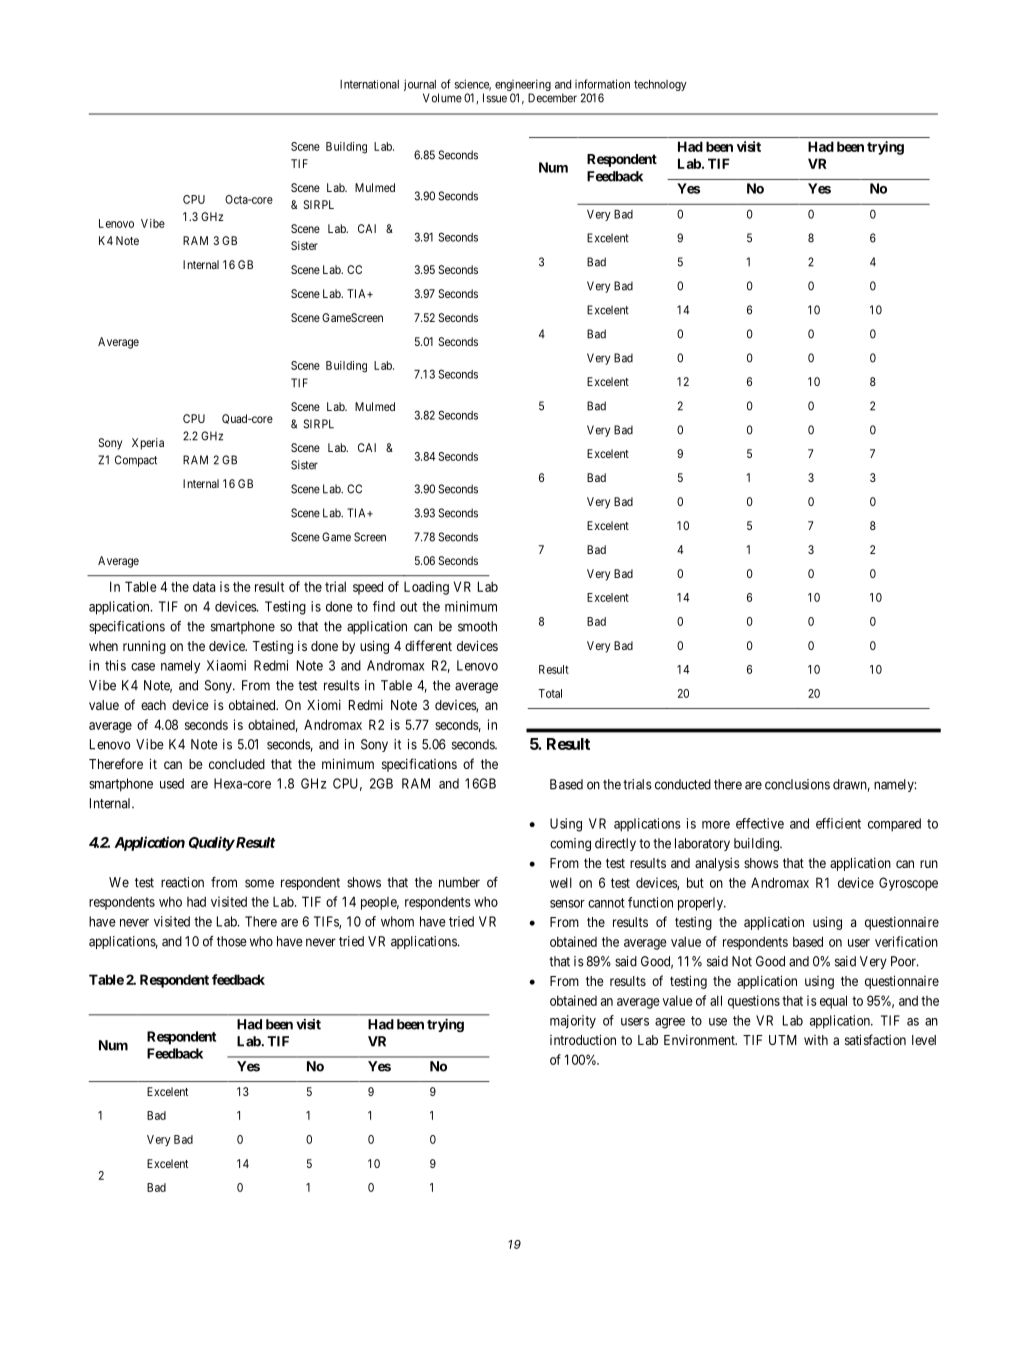 The width and height of the screenshot is (1019, 1359). Describe the element at coordinates (369, 84) in the screenshot. I see `International` at that location.
